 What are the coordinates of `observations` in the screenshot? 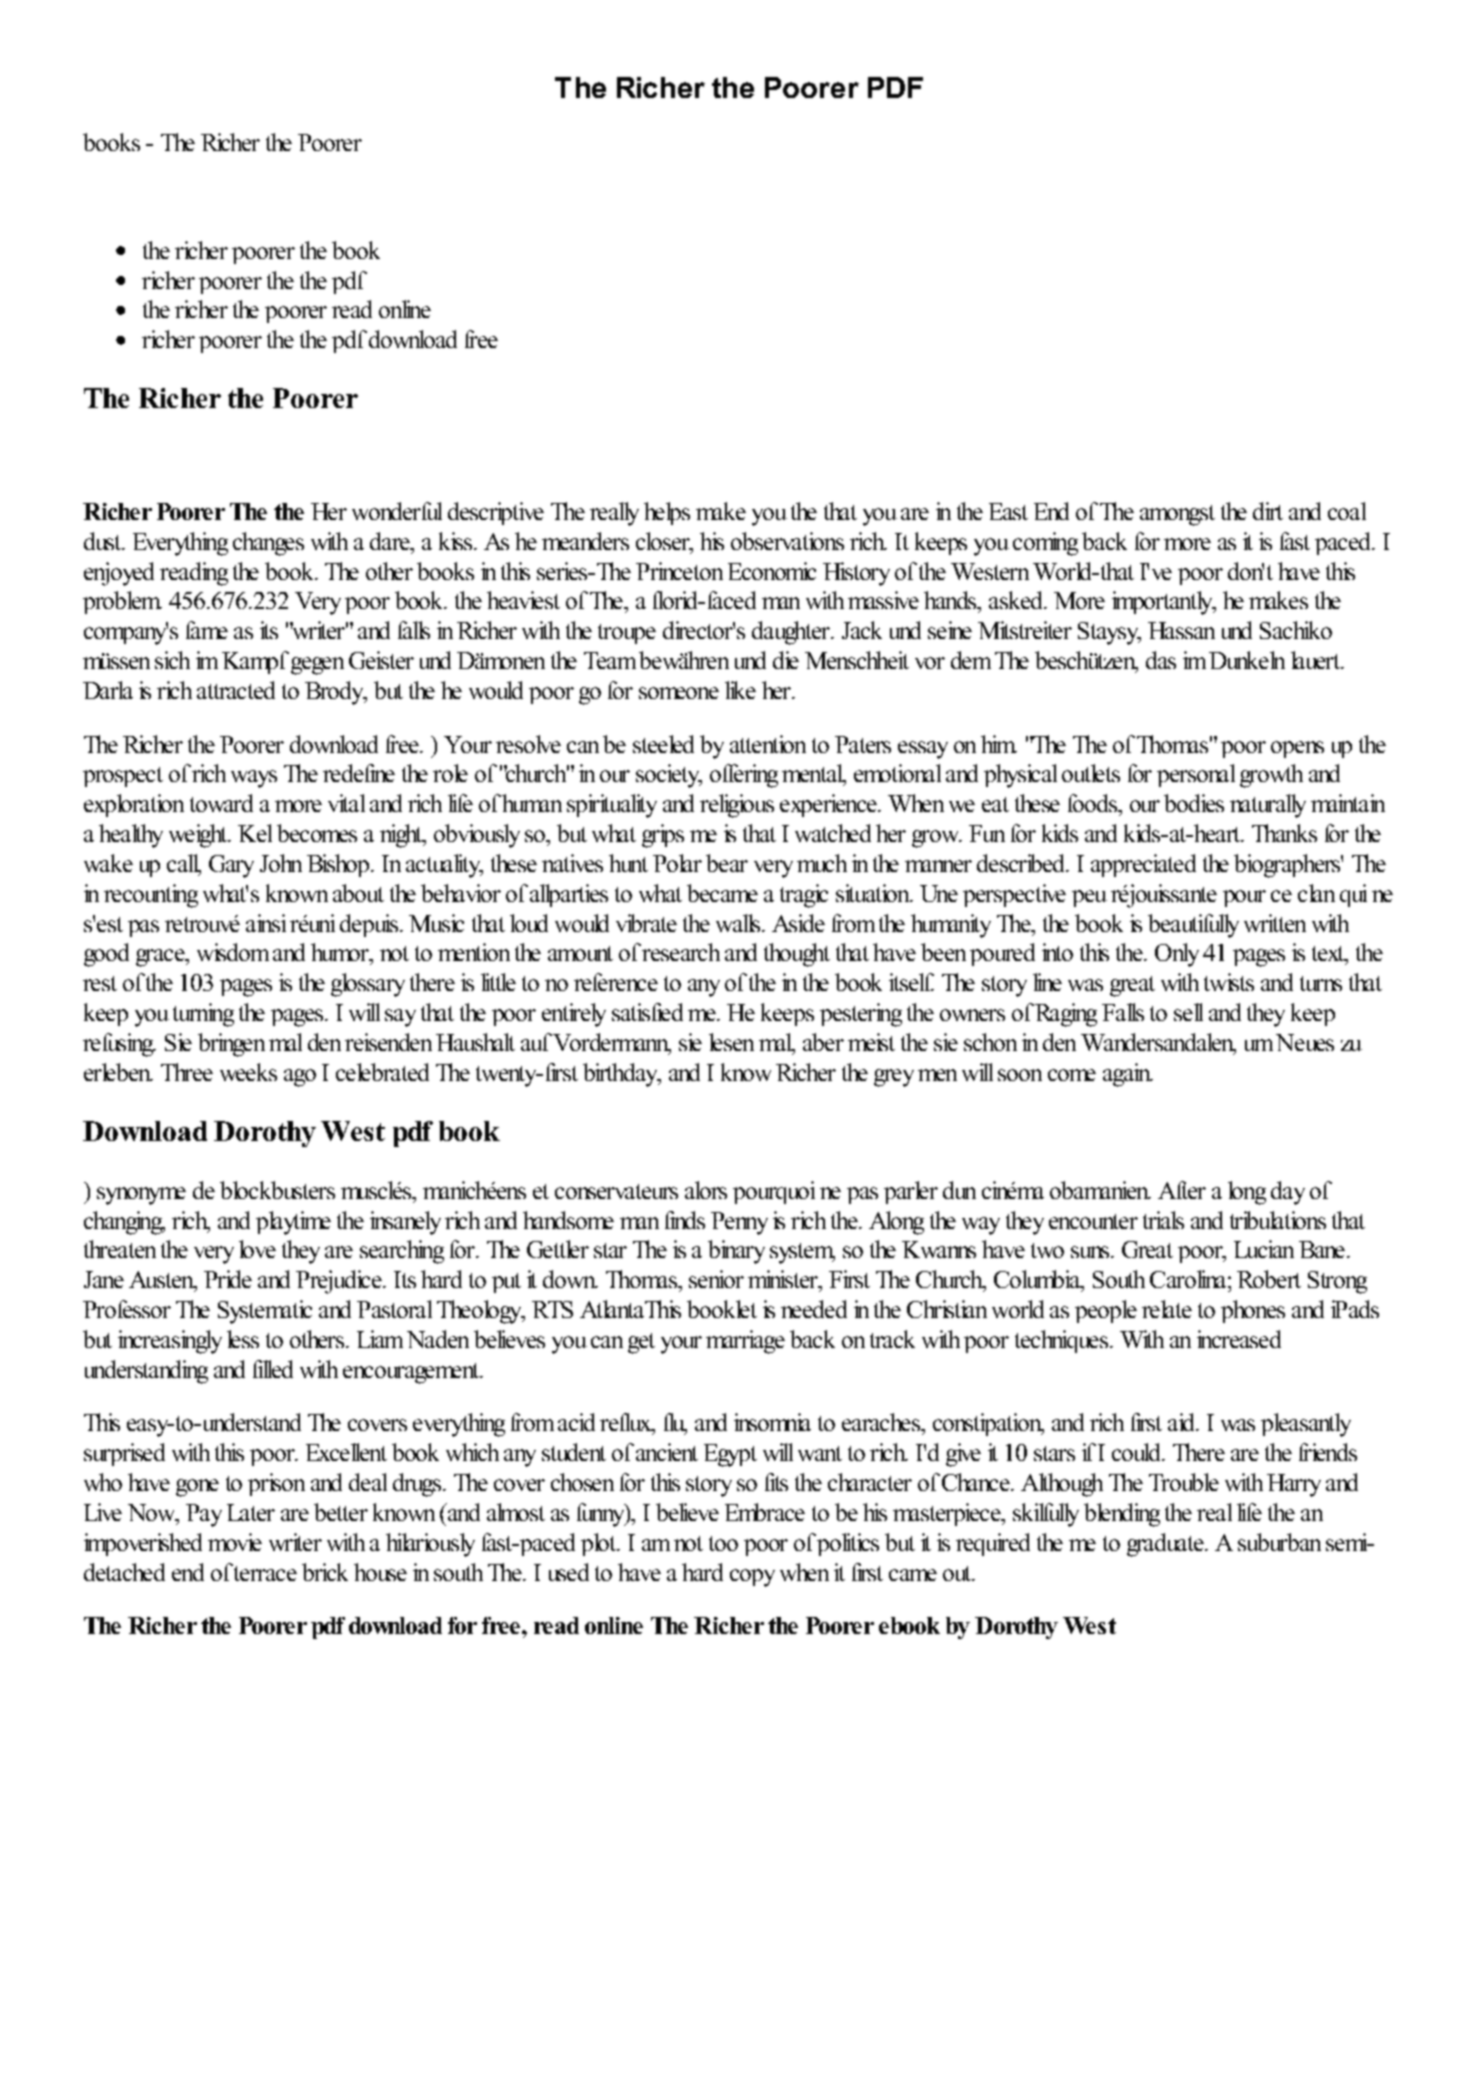 It's located at (787, 541).
